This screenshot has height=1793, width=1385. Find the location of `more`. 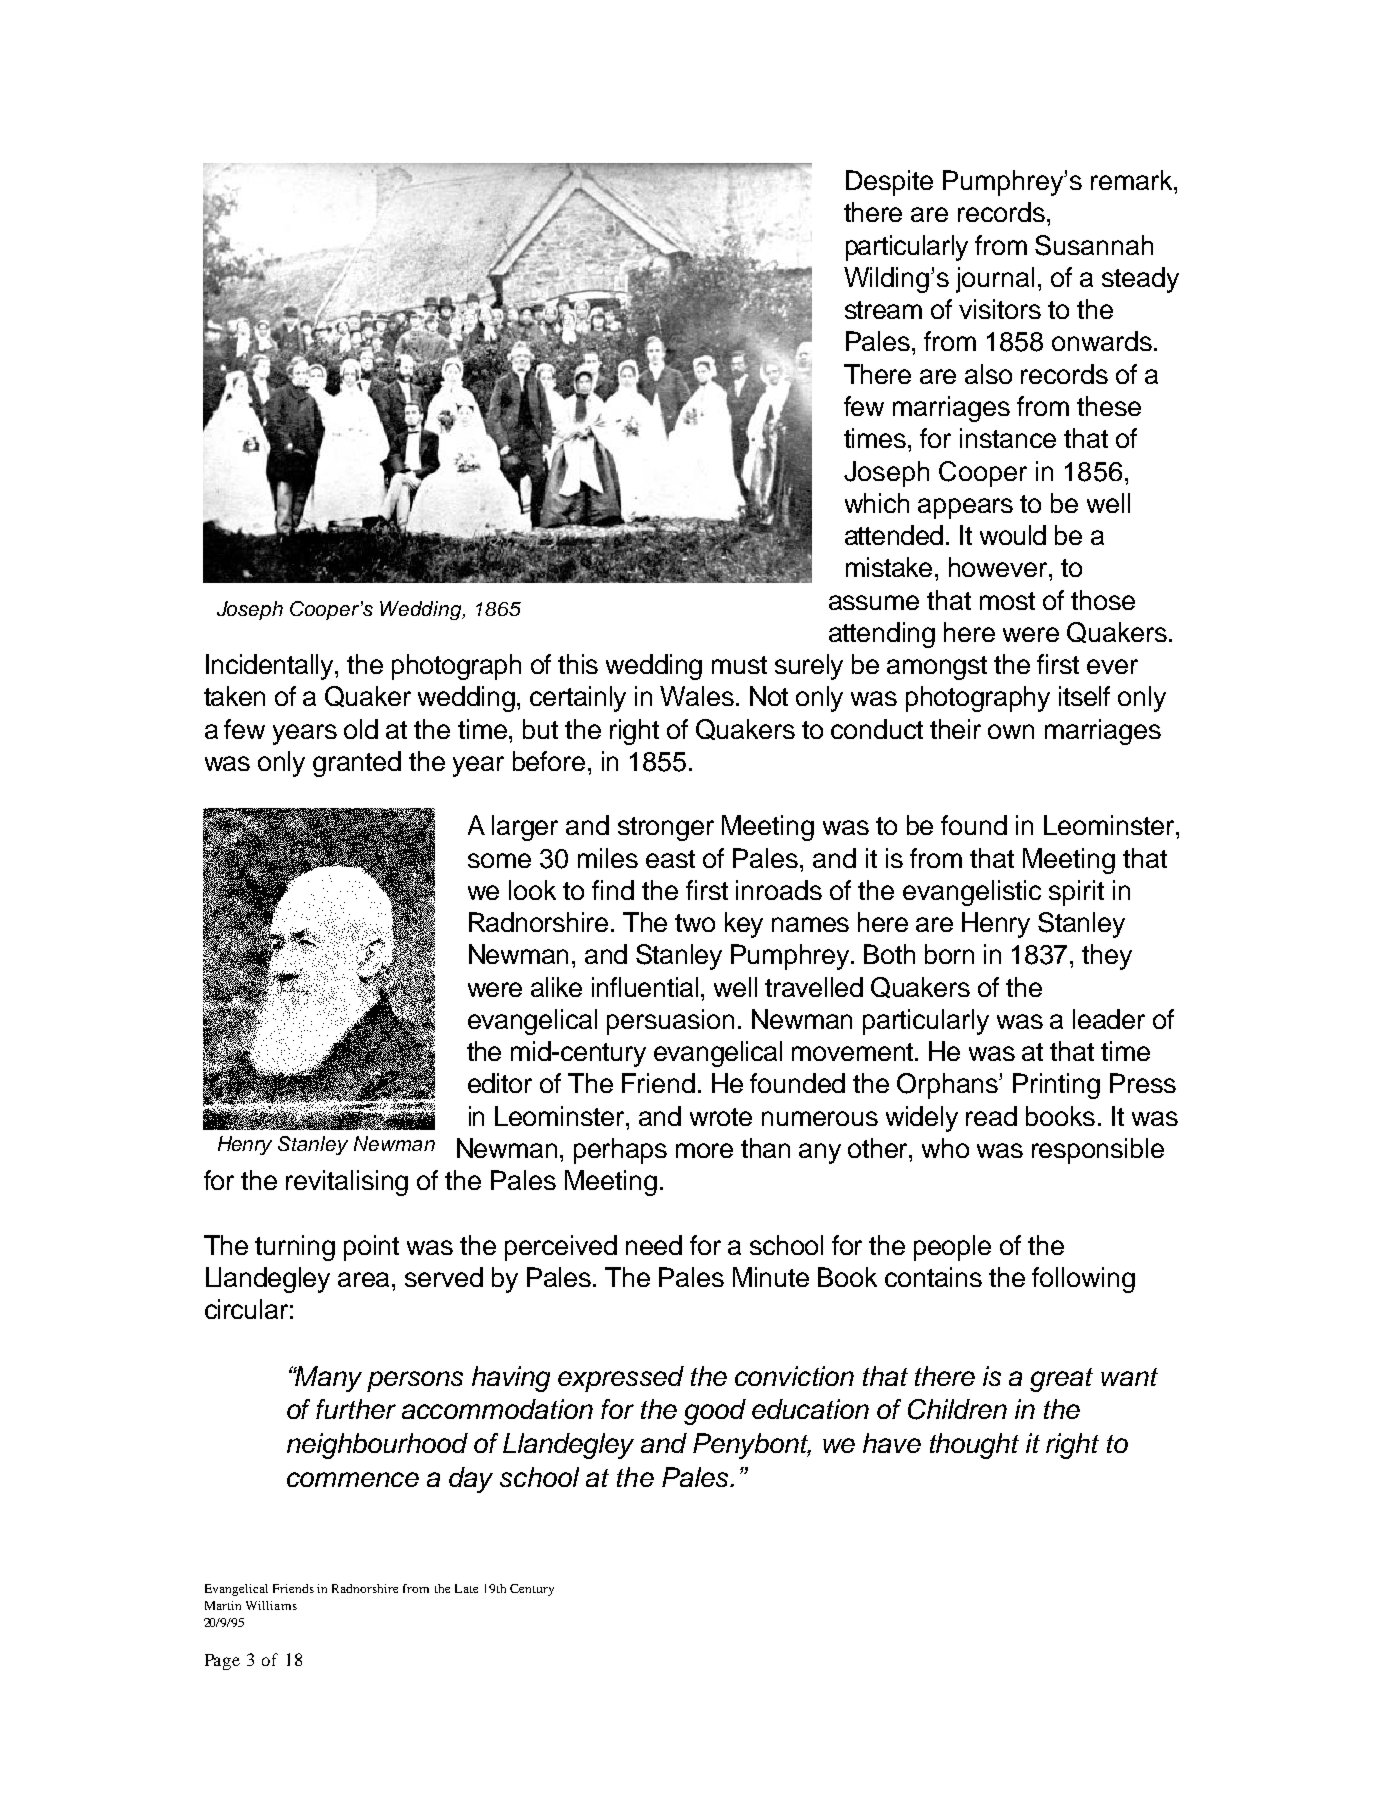

more is located at coordinates (704, 1150).
